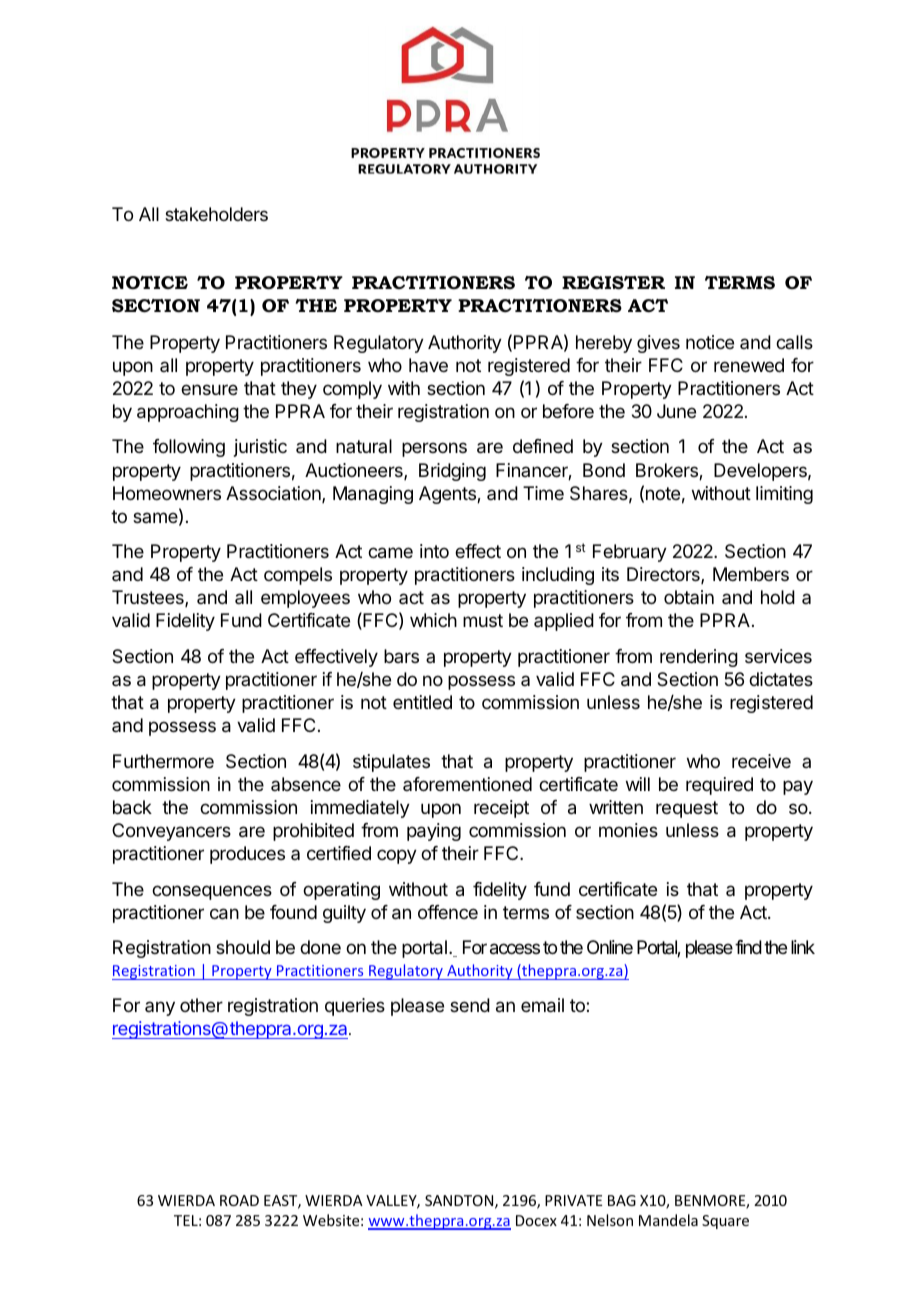 The height and width of the screenshot is (1307, 924). I want to click on ensure, so click(209, 389).
